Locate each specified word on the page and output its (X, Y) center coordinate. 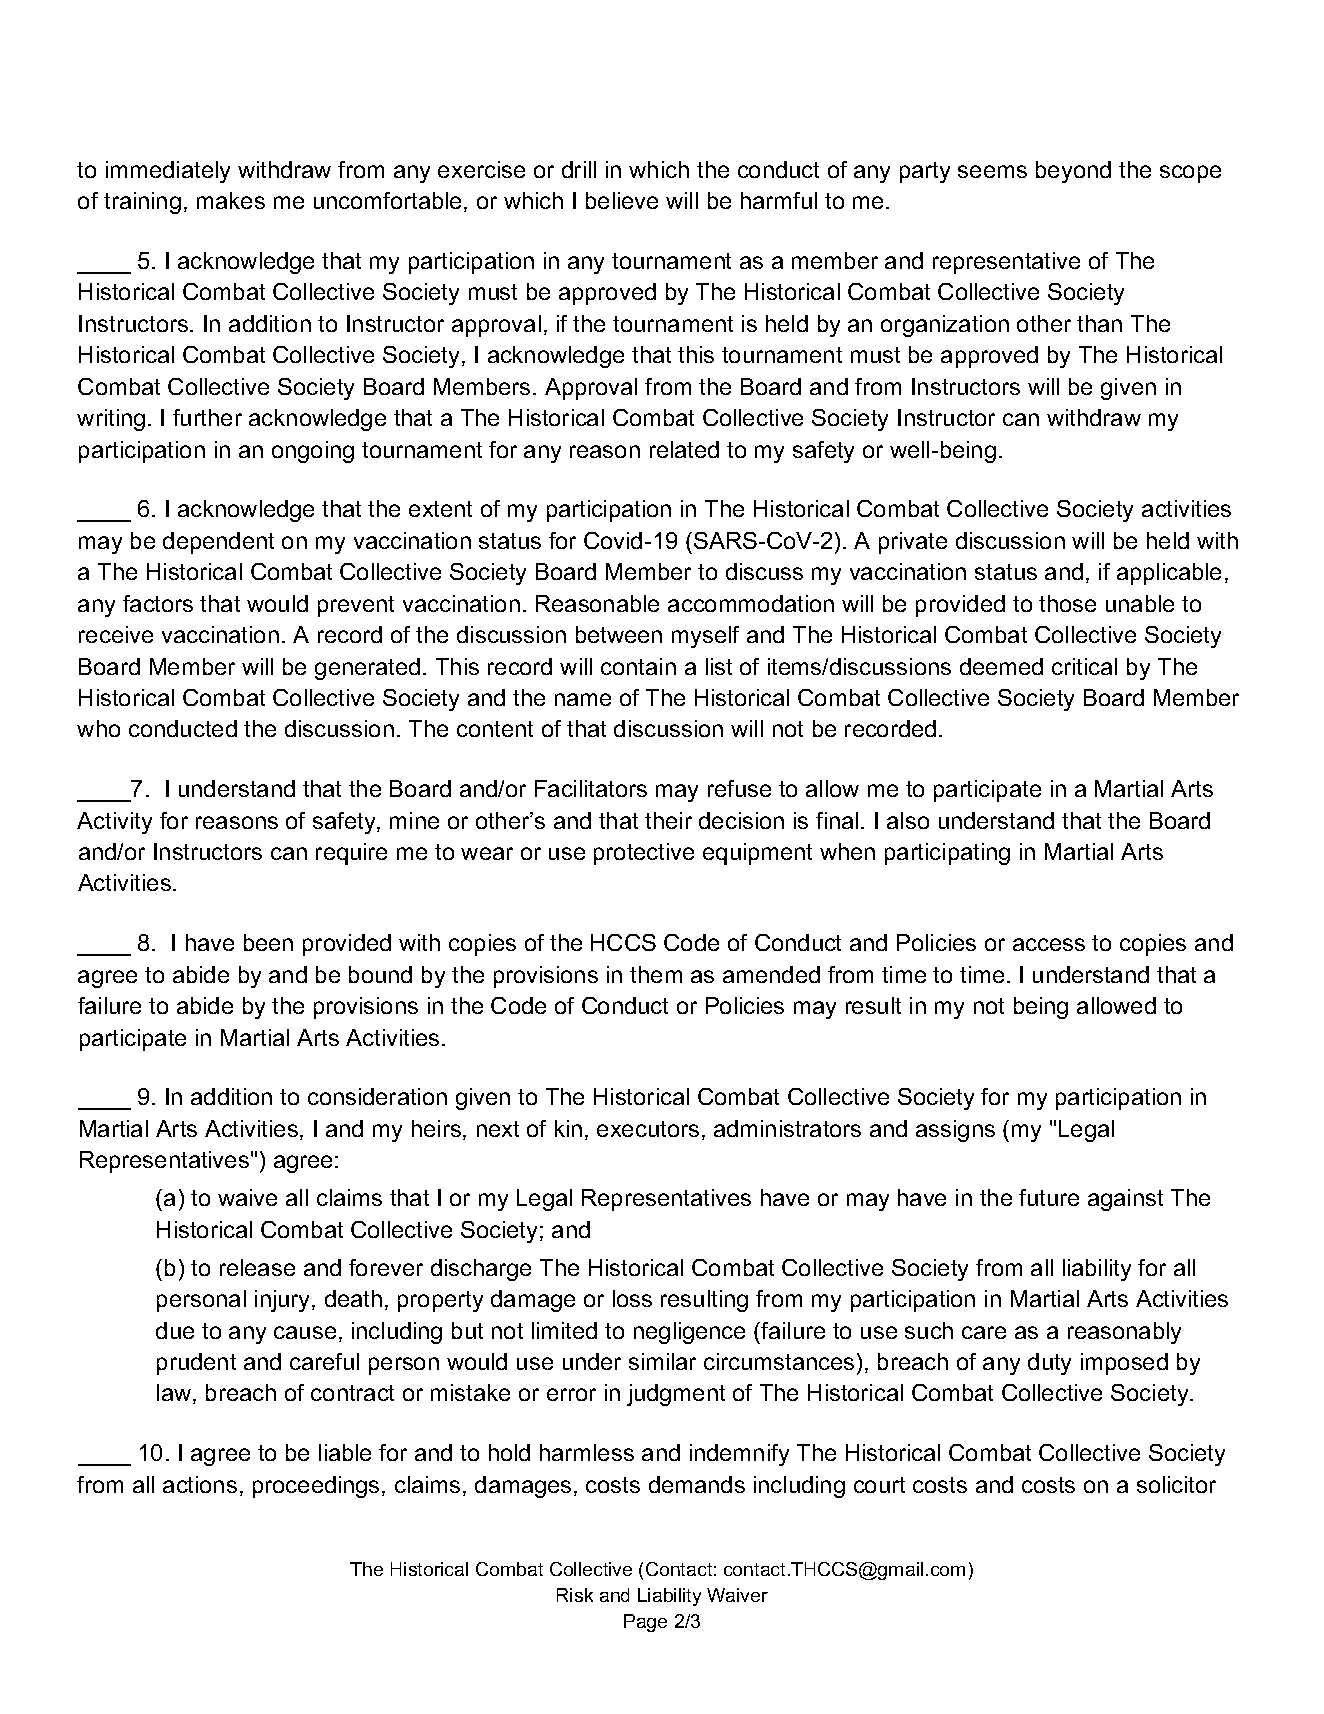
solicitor (1176, 1484)
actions (200, 1484)
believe (622, 200)
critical (1084, 666)
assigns (955, 1131)
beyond (1073, 172)
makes (231, 200)
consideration (377, 1096)
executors (648, 1129)
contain (638, 666)
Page (645, 1623)
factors (158, 603)
